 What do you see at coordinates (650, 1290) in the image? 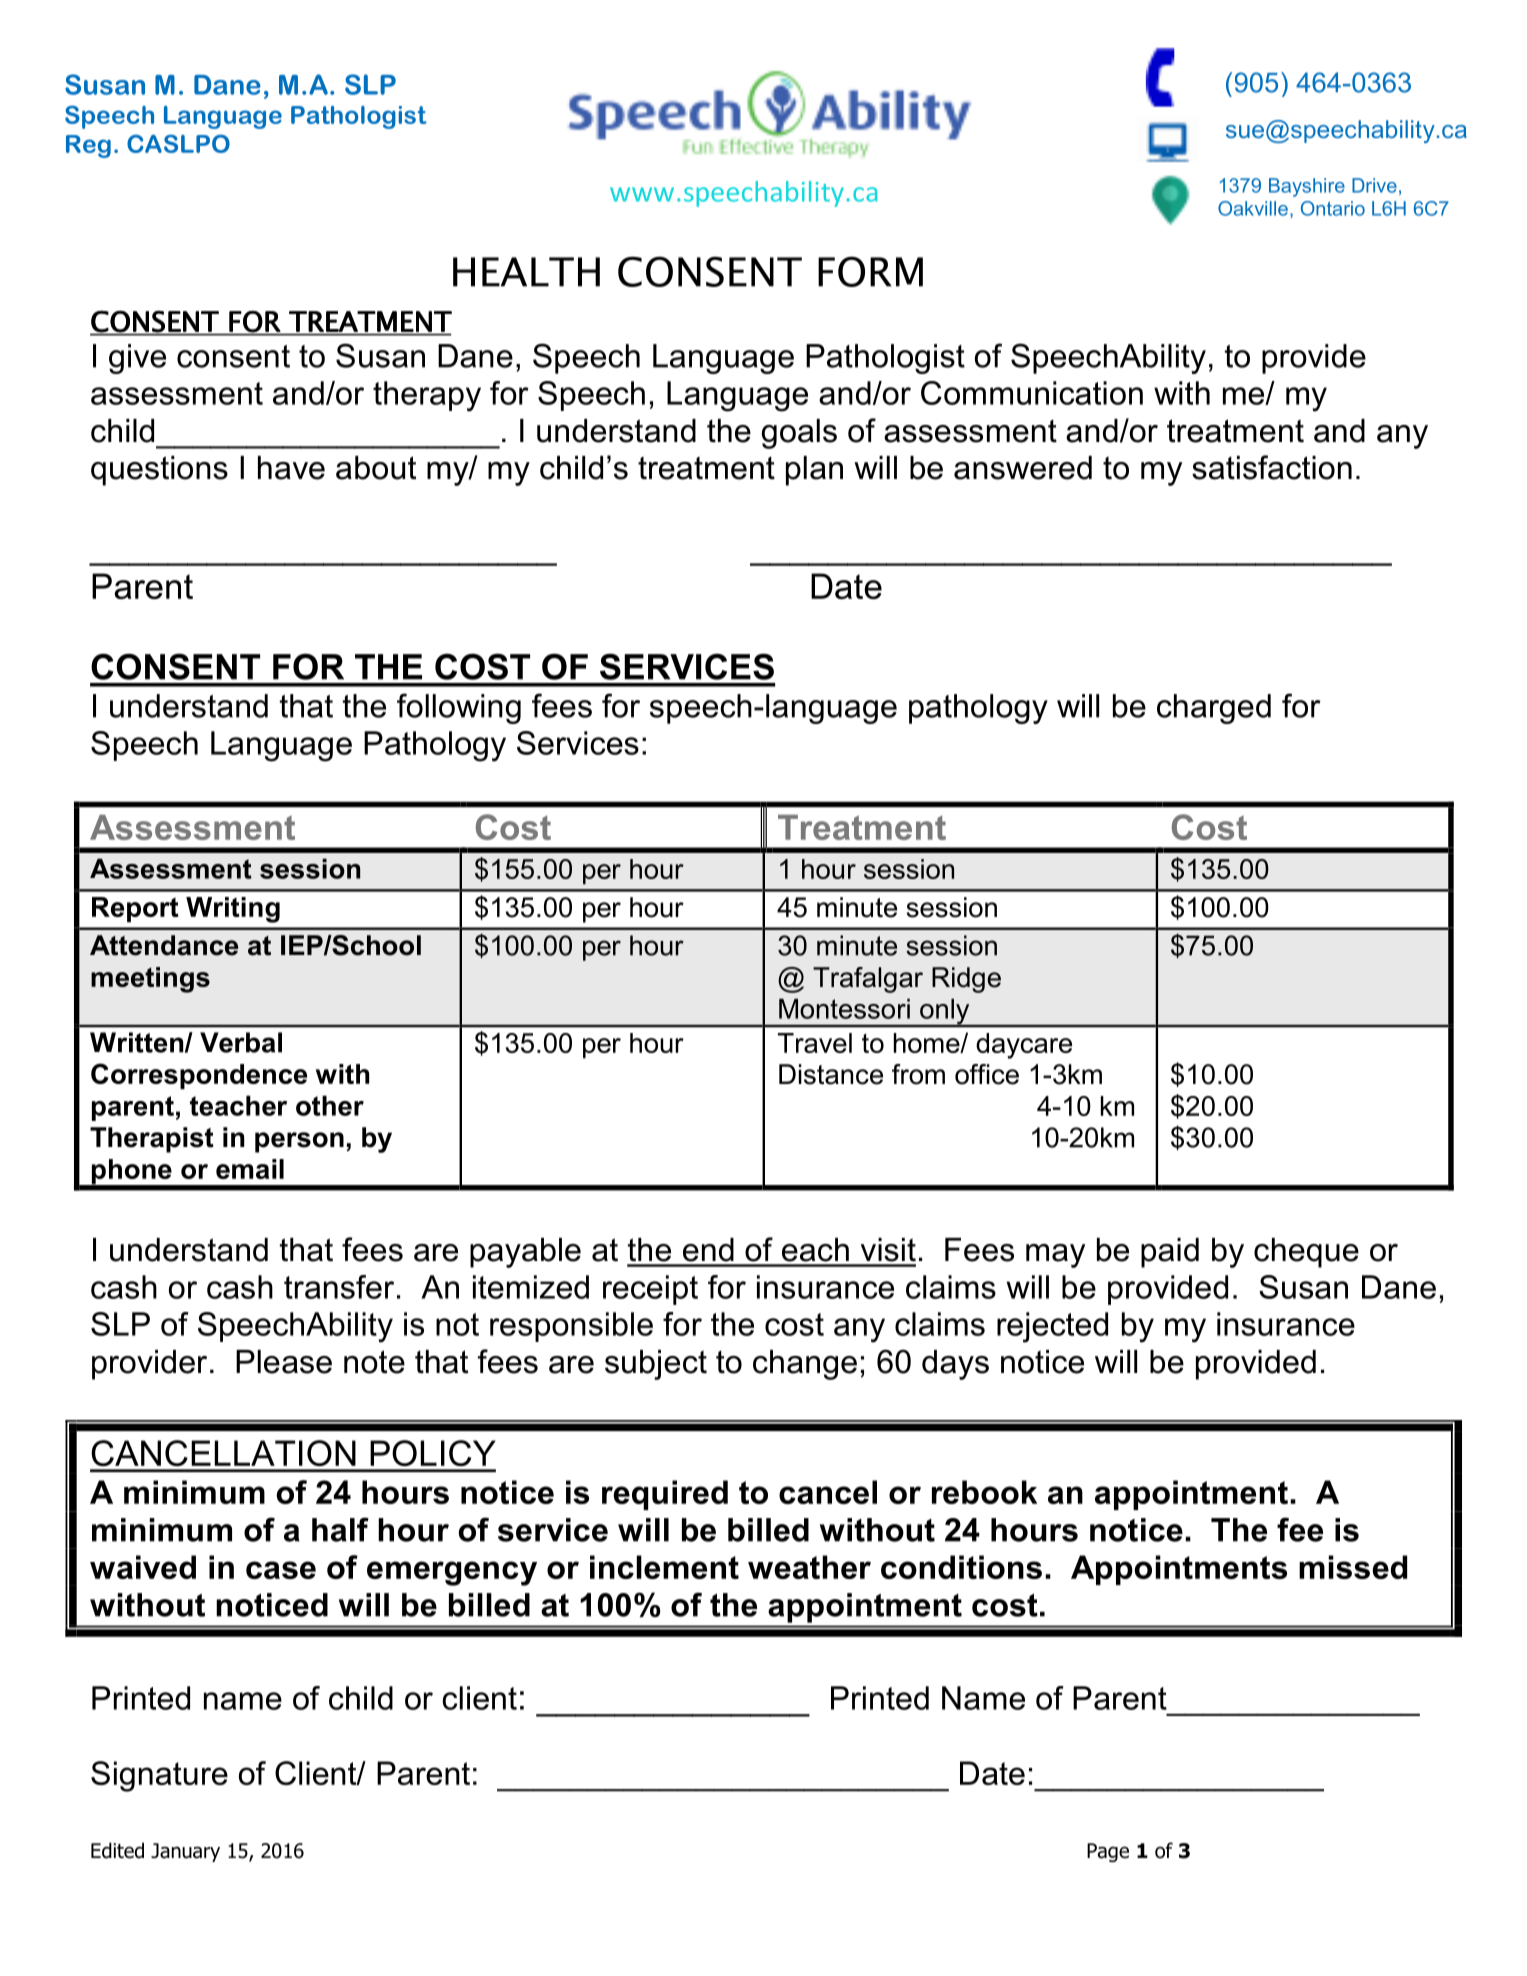
I see `receipt` at bounding box center [650, 1290].
